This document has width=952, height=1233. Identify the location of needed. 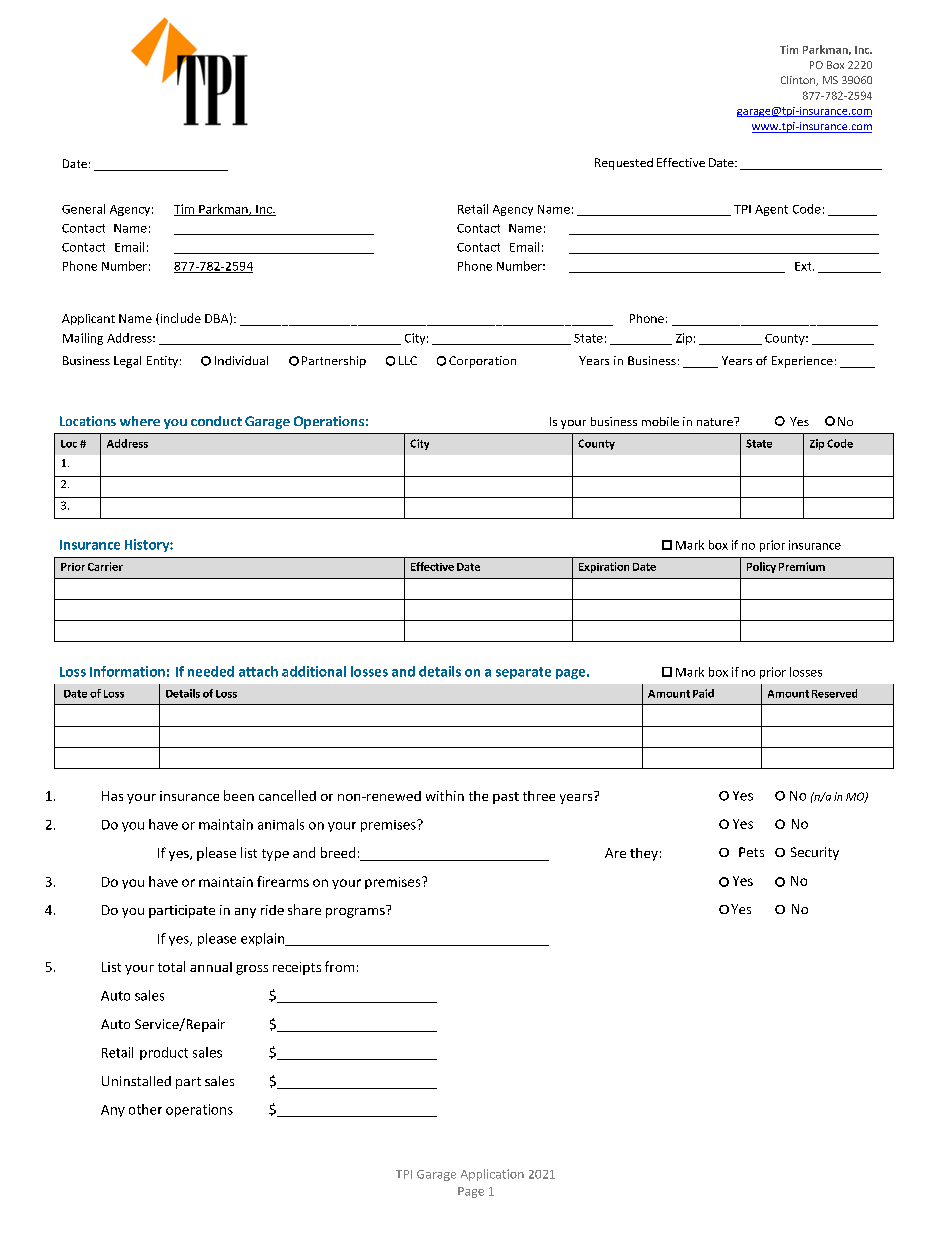
(211, 671).
